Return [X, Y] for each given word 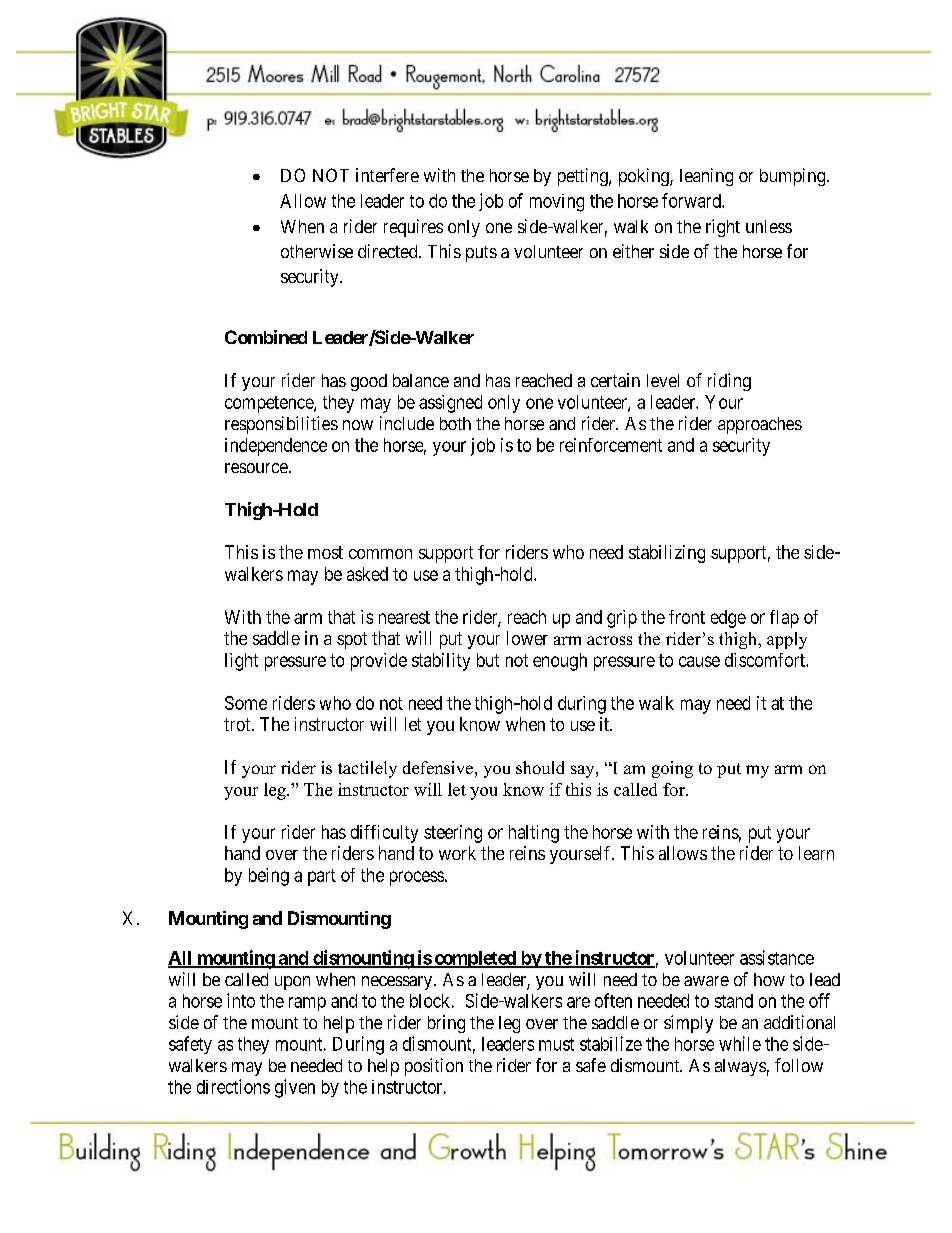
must [556, 1044]
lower [527, 638]
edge [728, 619]
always [740, 1067]
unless [769, 226]
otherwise [317, 251]
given [295, 1088]
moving [557, 203]
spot [352, 640]
